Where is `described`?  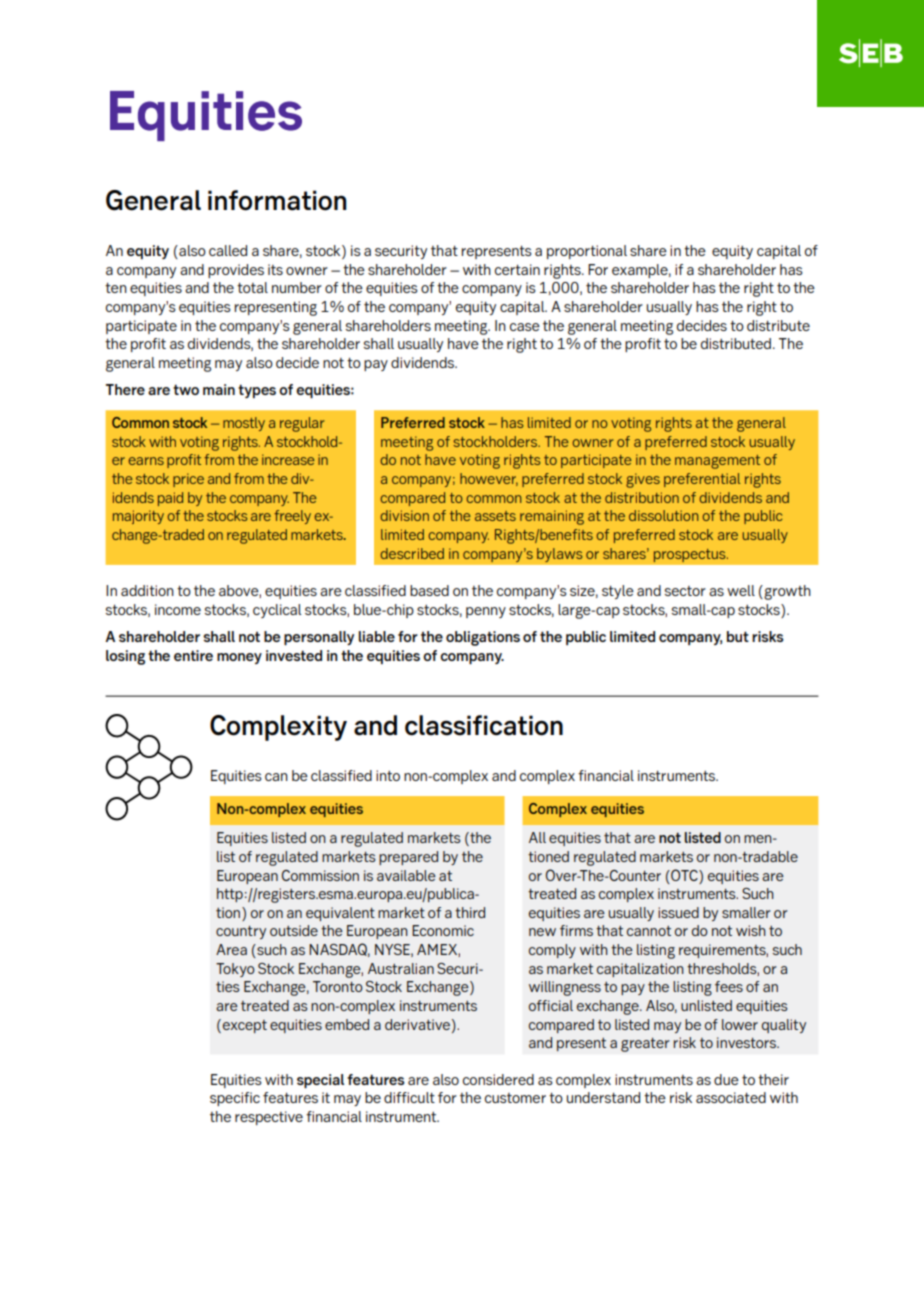 described is located at coordinates (412, 553).
